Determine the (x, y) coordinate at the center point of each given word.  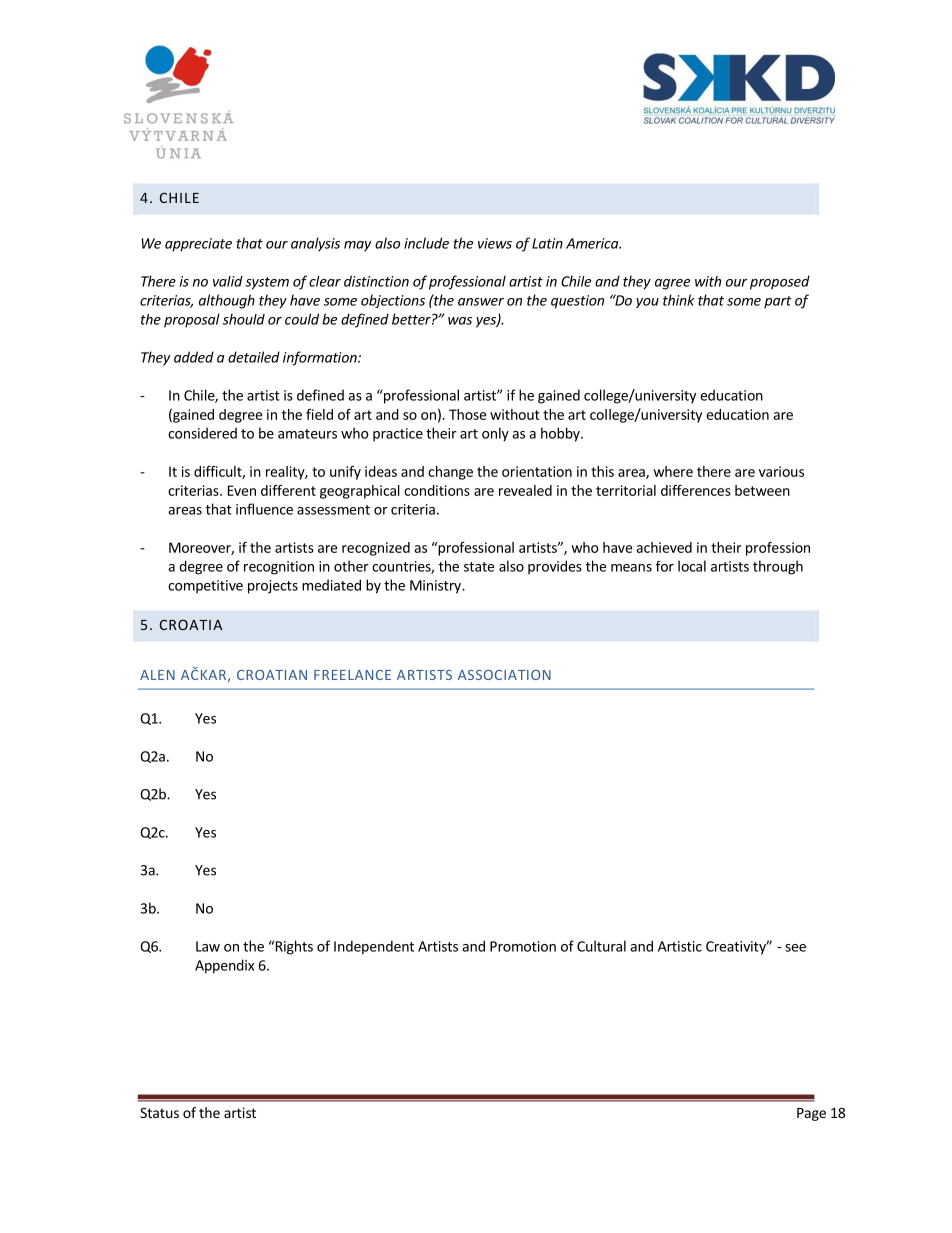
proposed (780, 282)
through (778, 567)
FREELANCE (352, 675)
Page (811, 1114)
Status (159, 1112)
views (495, 243)
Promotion (523, 946)
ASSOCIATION (504, 675)
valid (228, 281)
